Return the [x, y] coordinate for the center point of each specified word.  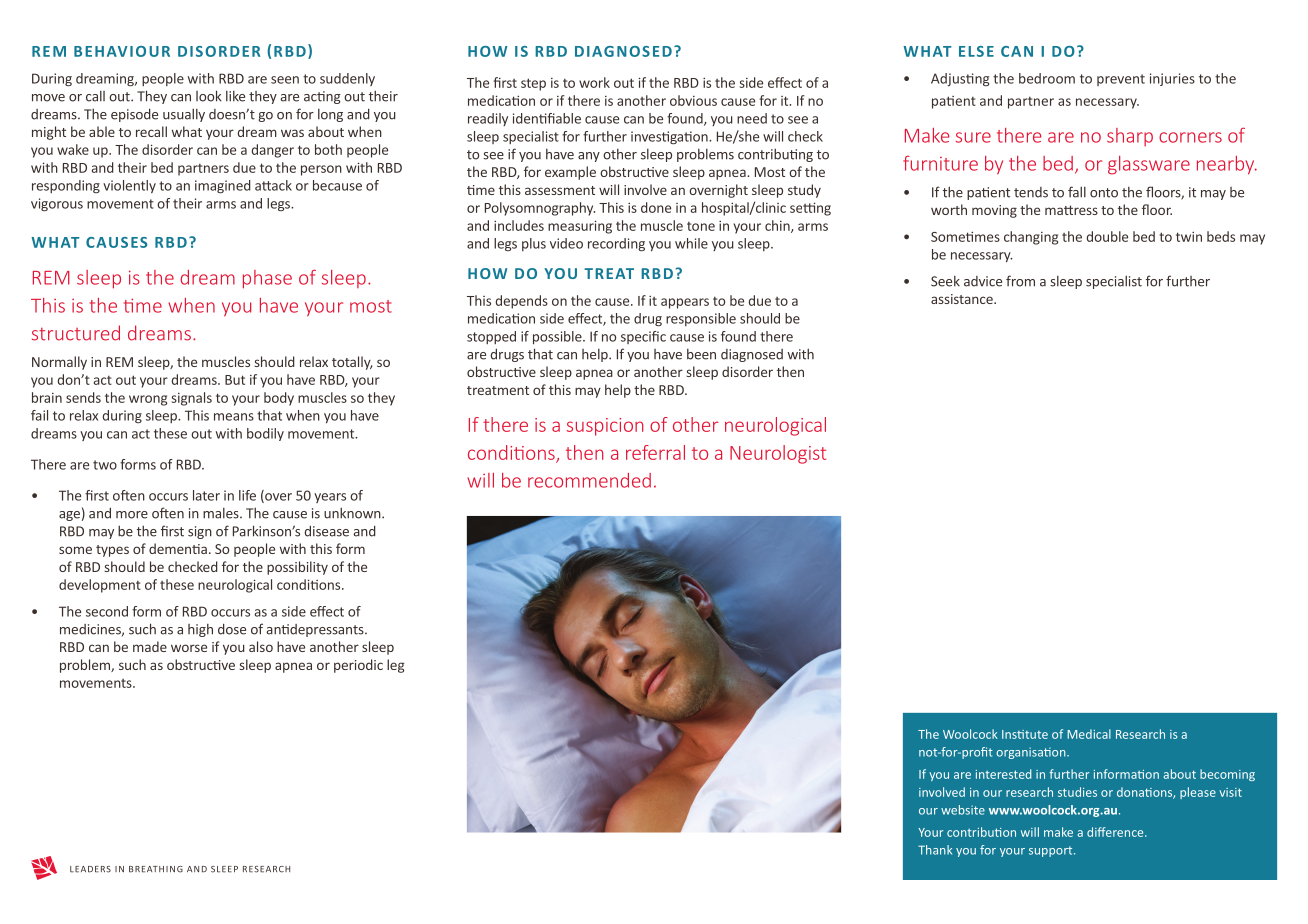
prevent [1121, 80]
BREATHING [156, 869]
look [208, 96]
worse [189, 648]
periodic [358, 666]
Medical [1089, 734]
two [105, 465]
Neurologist [778, 454]
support [1052, 851]
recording [616, 245]
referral [655, 452]
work [594, 82]
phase [267, 279]
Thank [935, 850]
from [1020, 281]
